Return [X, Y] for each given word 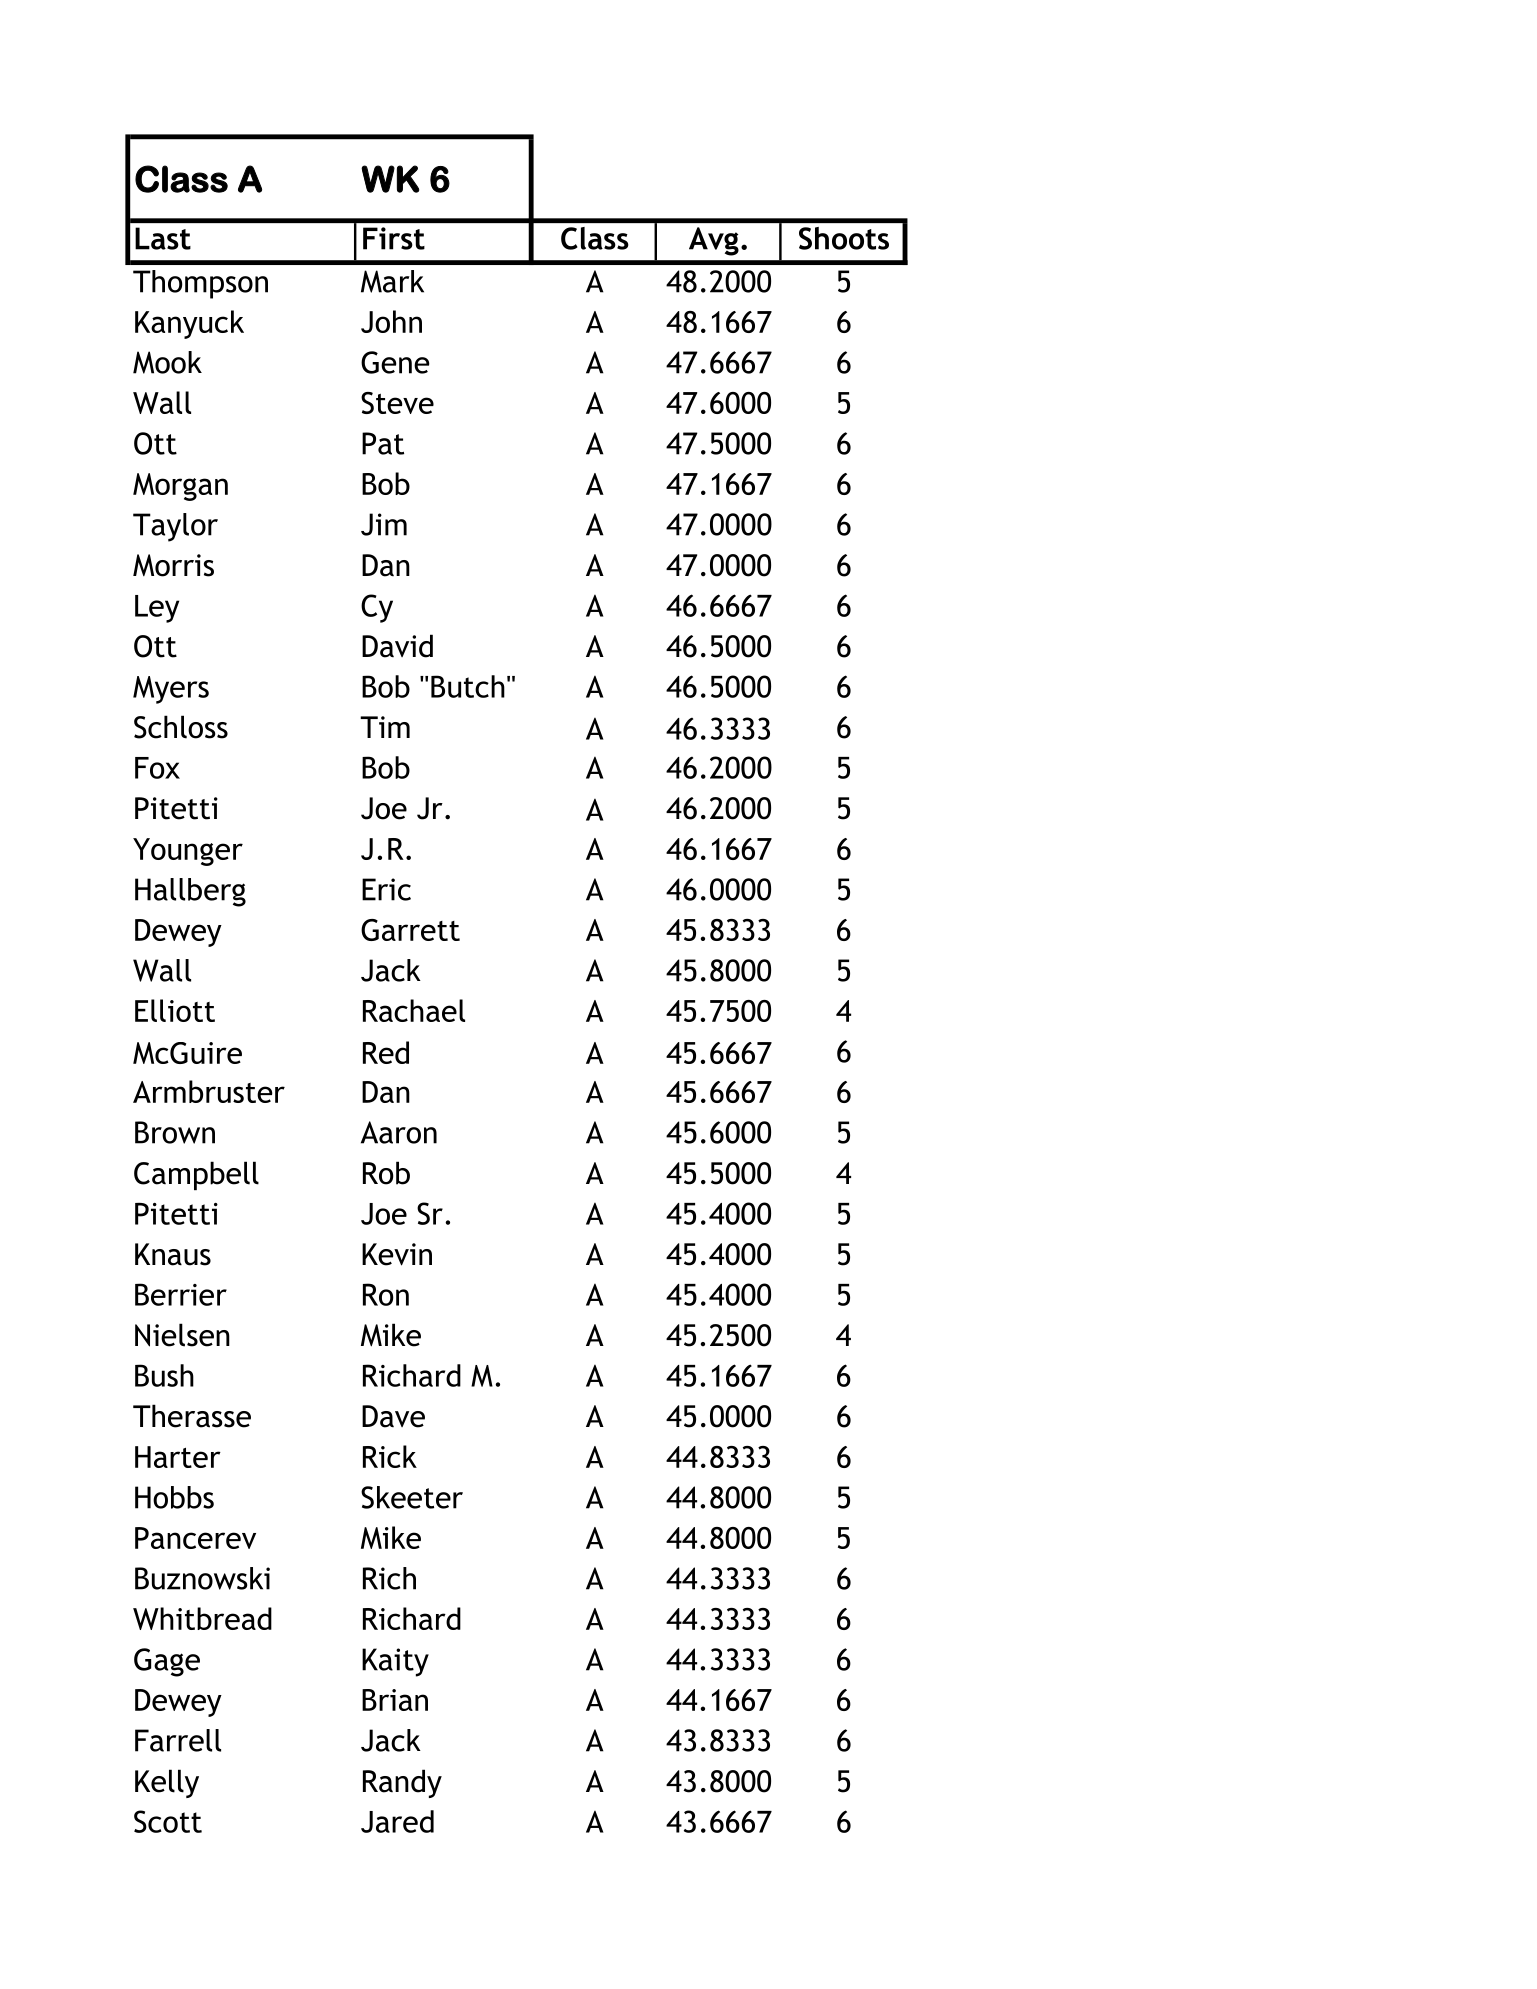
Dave [393, 1416]
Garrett [410, 930]
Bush [164, 1375]
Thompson [200, 284]
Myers [171, 690]
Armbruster [209, 1091]
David [397, 646]
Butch [468, 686]
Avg [714, 241]
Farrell [178, 1740]
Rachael [414, 1010]
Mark [392, 281]
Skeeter [412, 1497]
